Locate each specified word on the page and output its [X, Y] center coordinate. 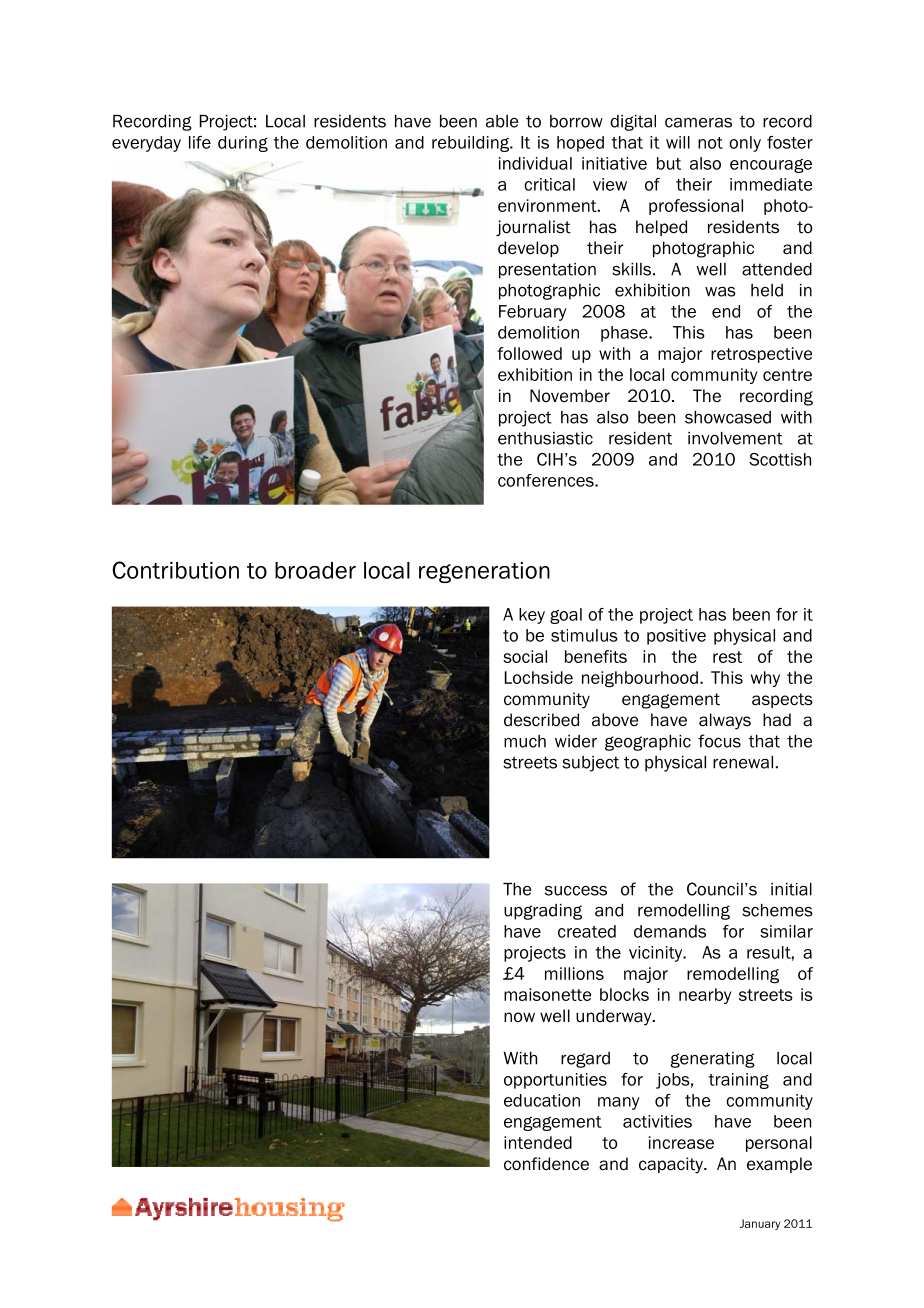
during [243, 144]
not [710, 143]
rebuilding [472, 144]
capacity [672, 1165]
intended [538, 1142]
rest [727, 657]
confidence [546, 1164]
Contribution [175, 570]
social [525, 656]
